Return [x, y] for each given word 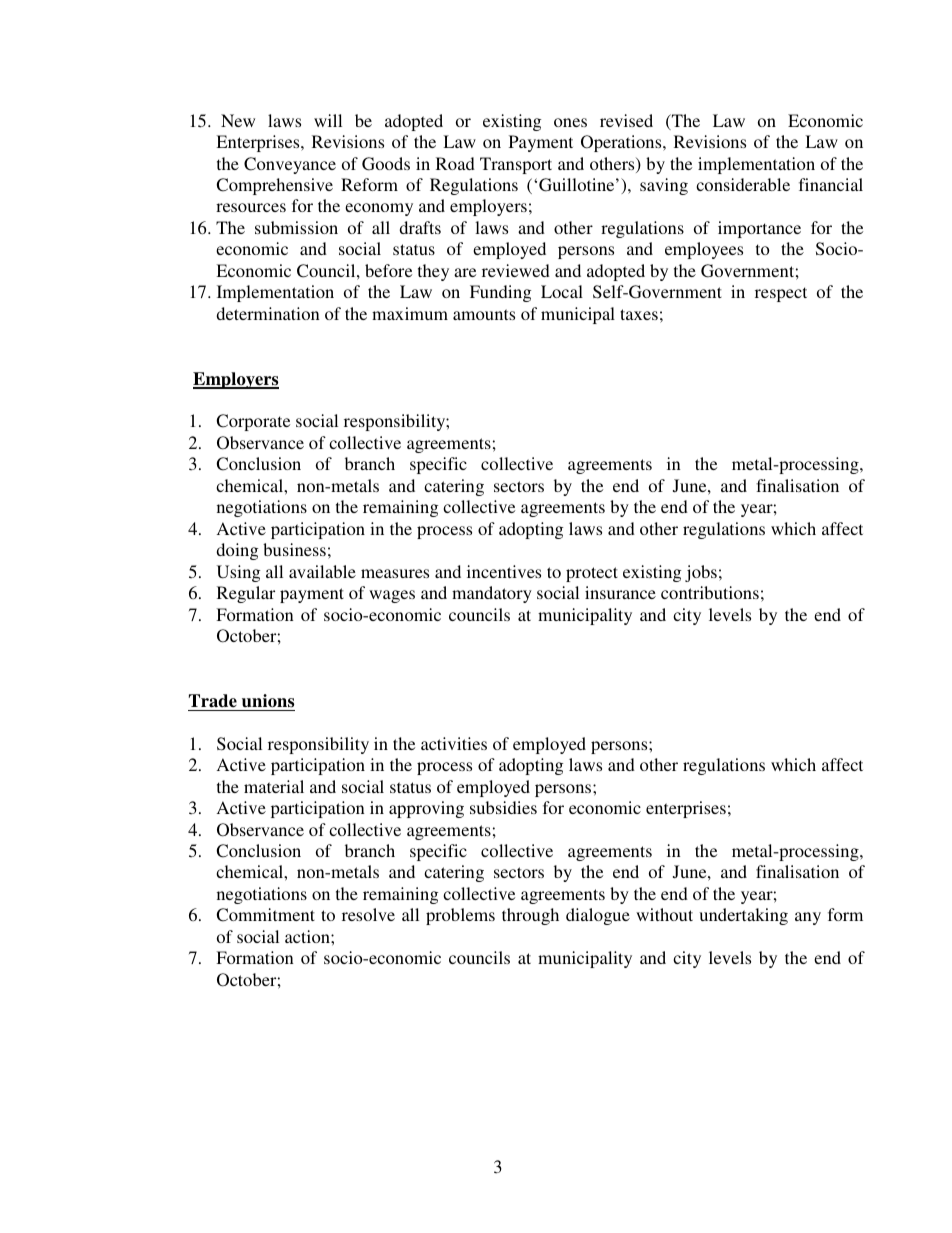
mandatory [492, 594]
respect [781, 294]
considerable [743, 184]
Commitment [265, 915]
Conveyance [290, 165]
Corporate [253, 422]
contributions [710, 592]
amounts [484, 314]
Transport [516, 165]
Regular [246, 594]
